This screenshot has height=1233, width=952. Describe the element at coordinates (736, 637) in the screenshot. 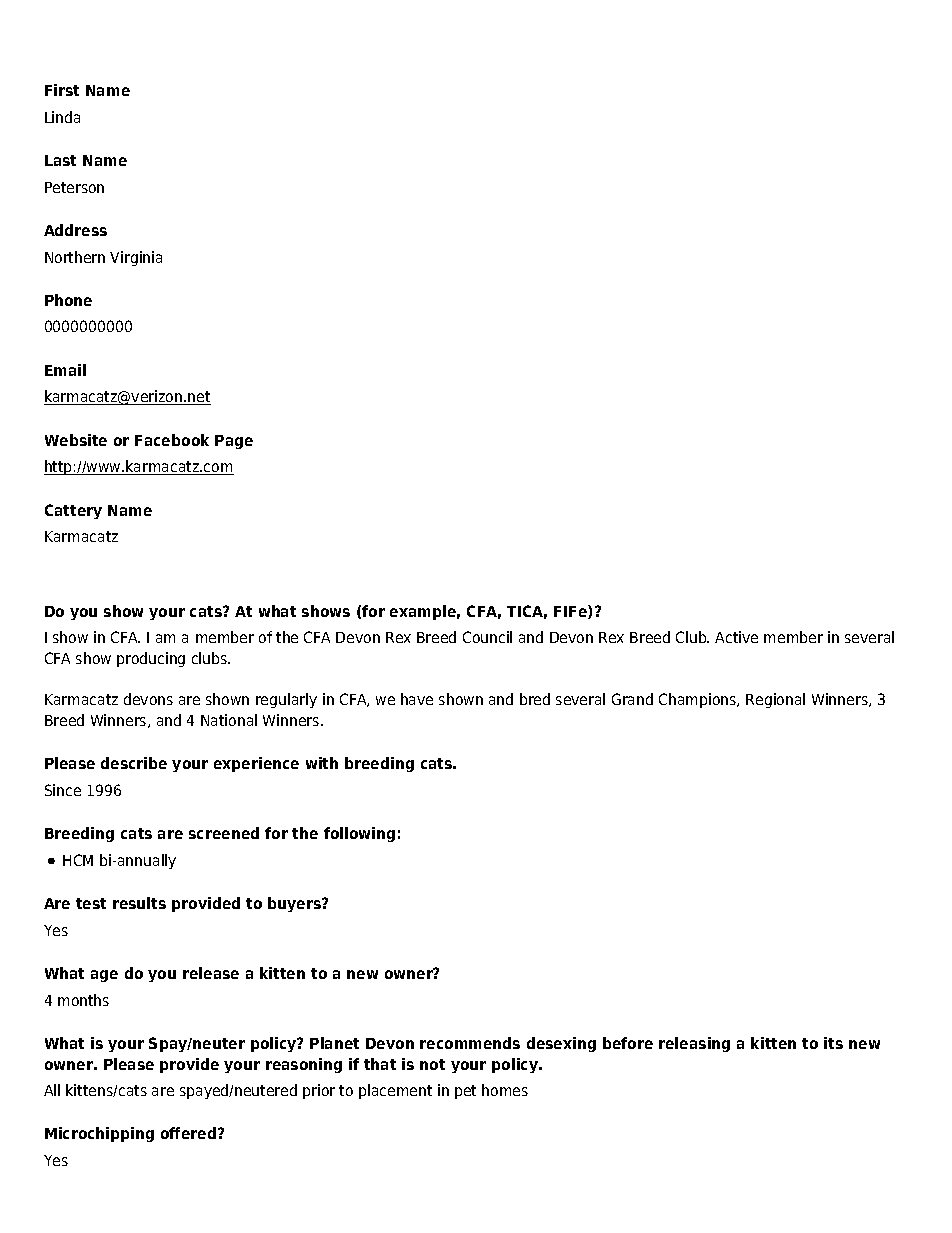

I see `Active` at that location.
